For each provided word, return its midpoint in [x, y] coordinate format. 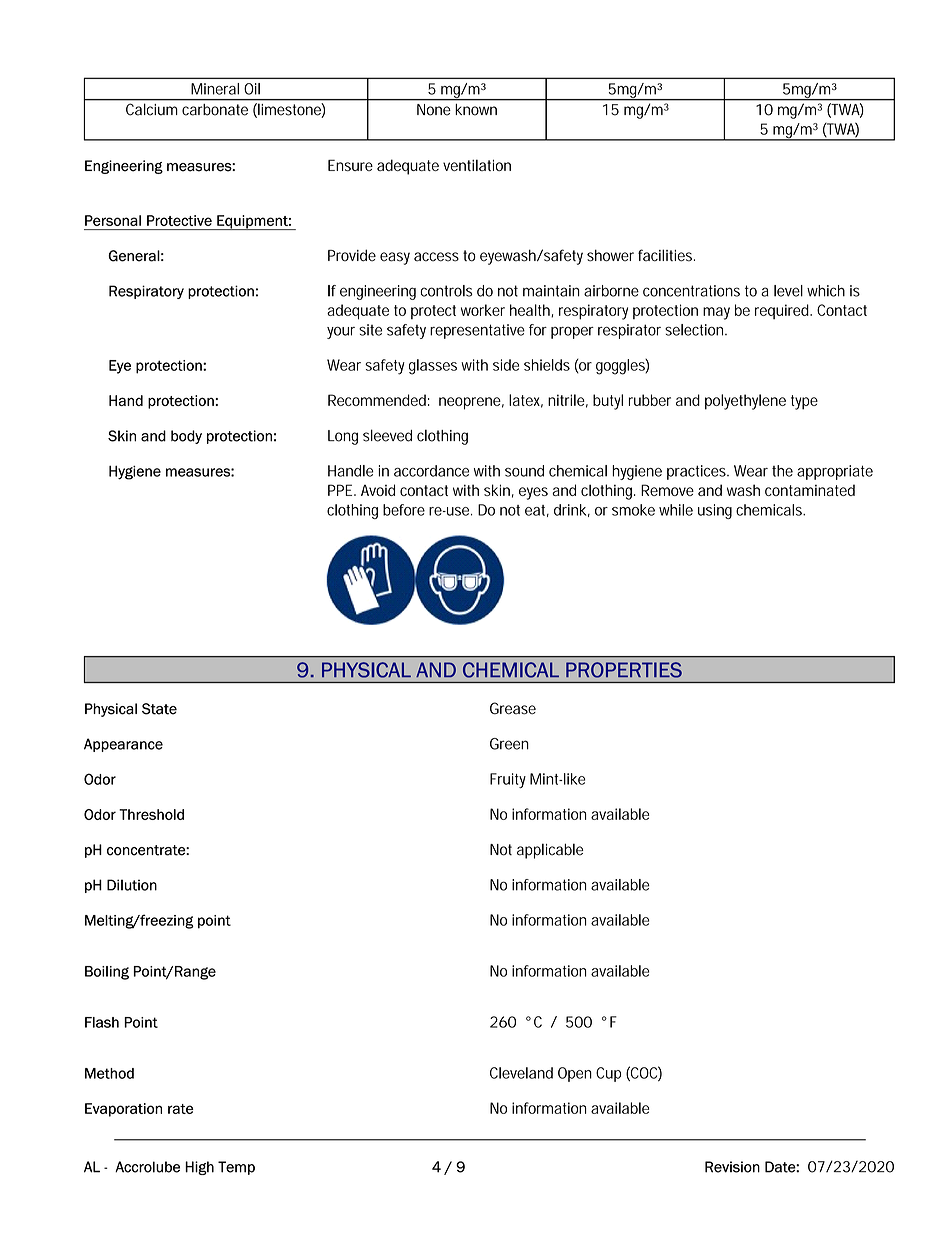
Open [575, 1074]
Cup [608, 1074]
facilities [666, 255]
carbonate [215, 109]
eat [537, 511]
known [476, 109]
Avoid [378, 490]
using [715, 511]
